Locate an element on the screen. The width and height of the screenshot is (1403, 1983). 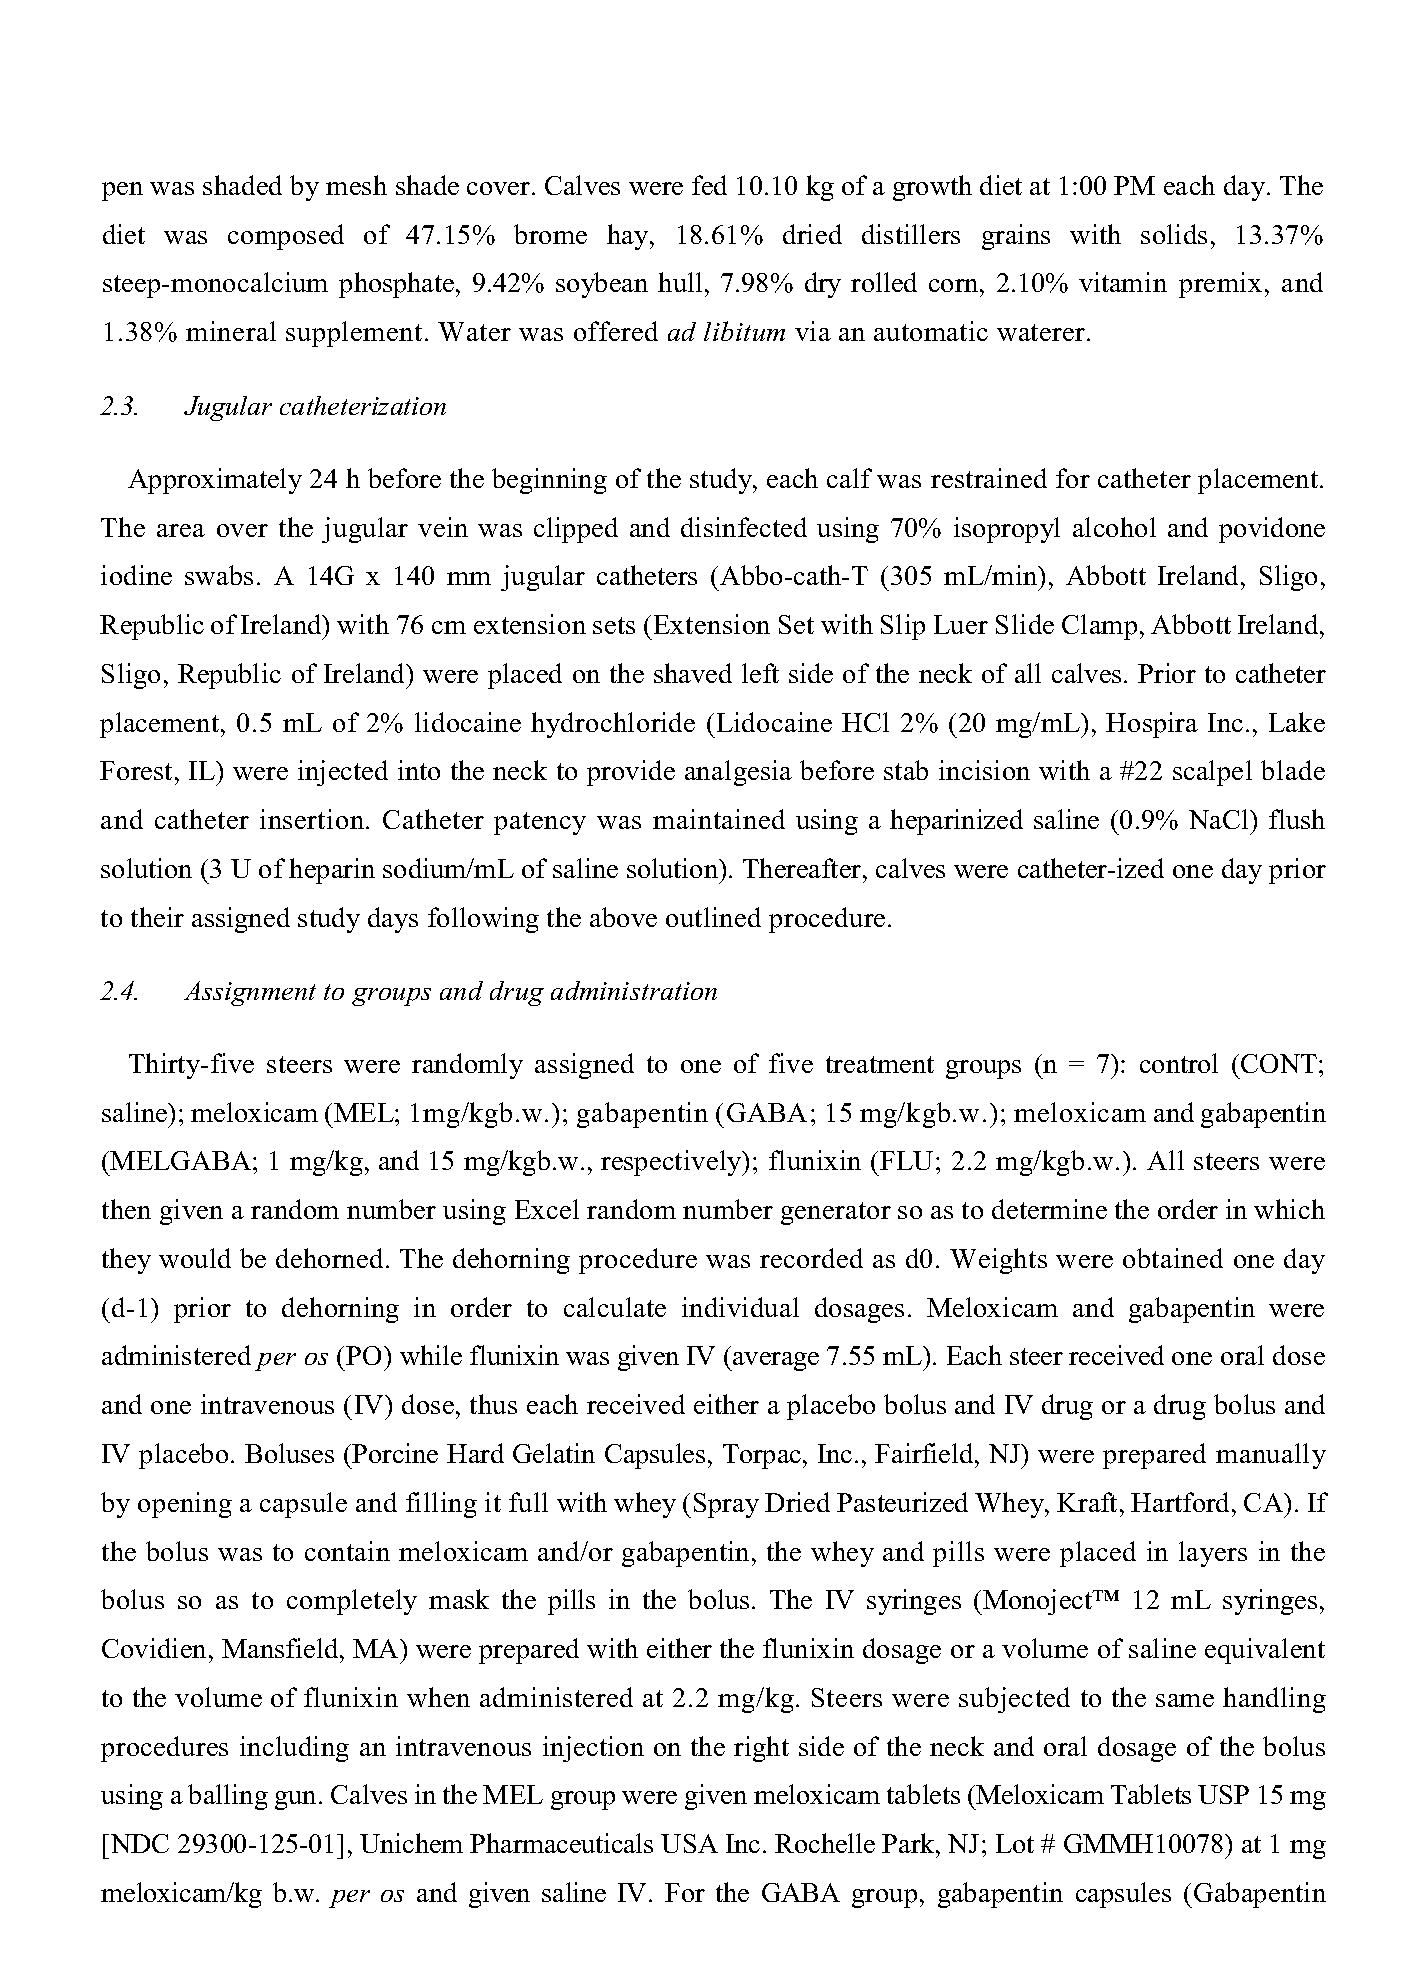
solids is located at coordinates (1174, 234).
